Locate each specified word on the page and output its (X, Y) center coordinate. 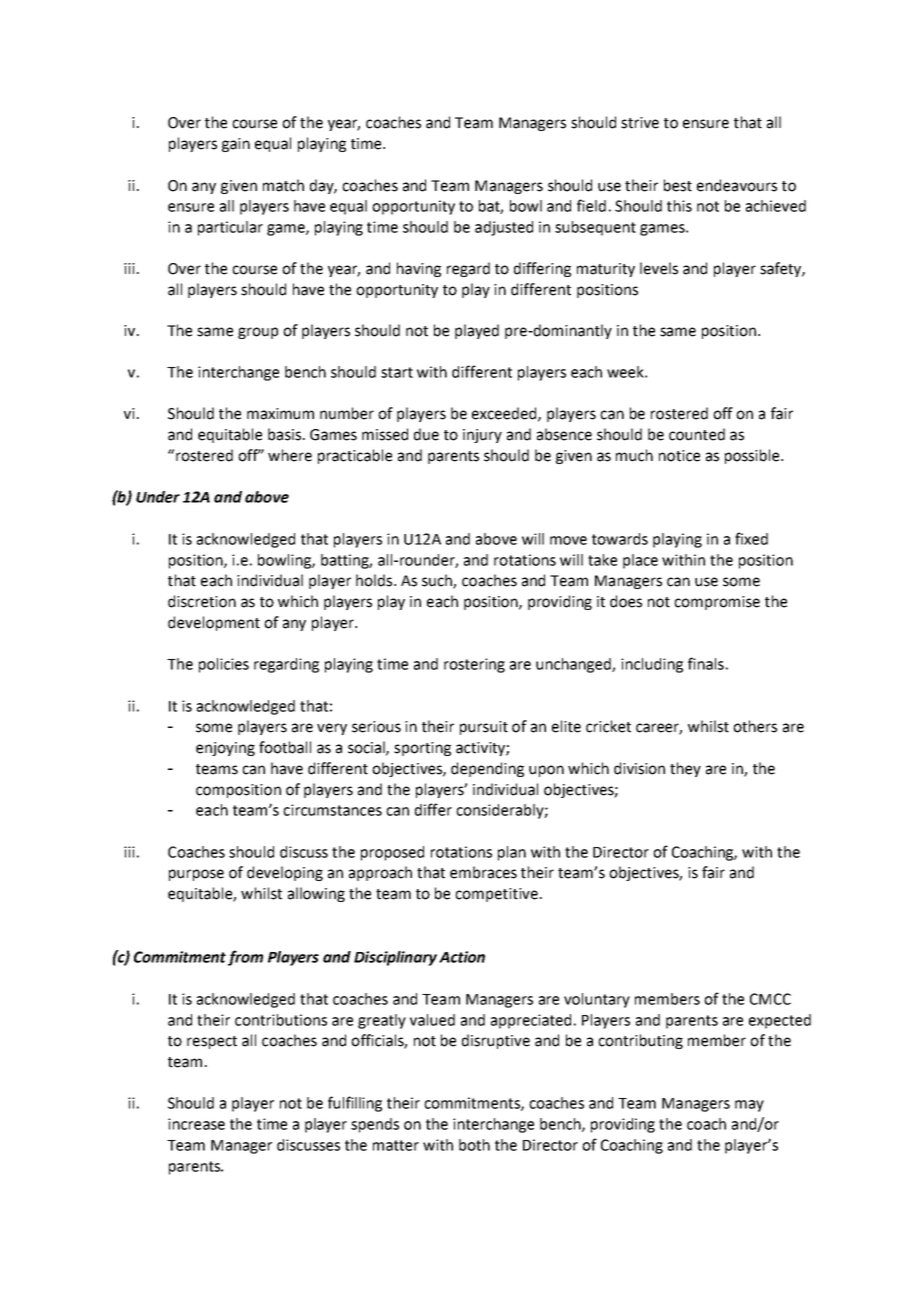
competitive (496, 895)
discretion (202, 601)
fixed (751, 538)
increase (196, 1124)
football (285, 747)
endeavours (737, 185)
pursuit (484, 728)
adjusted (504, 228)
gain (236, 145)
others (755, 726)
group (258, 333)
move (568, 540)
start (397, 372)
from (245, 958)
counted (697, 434)
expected (780, 1021)
